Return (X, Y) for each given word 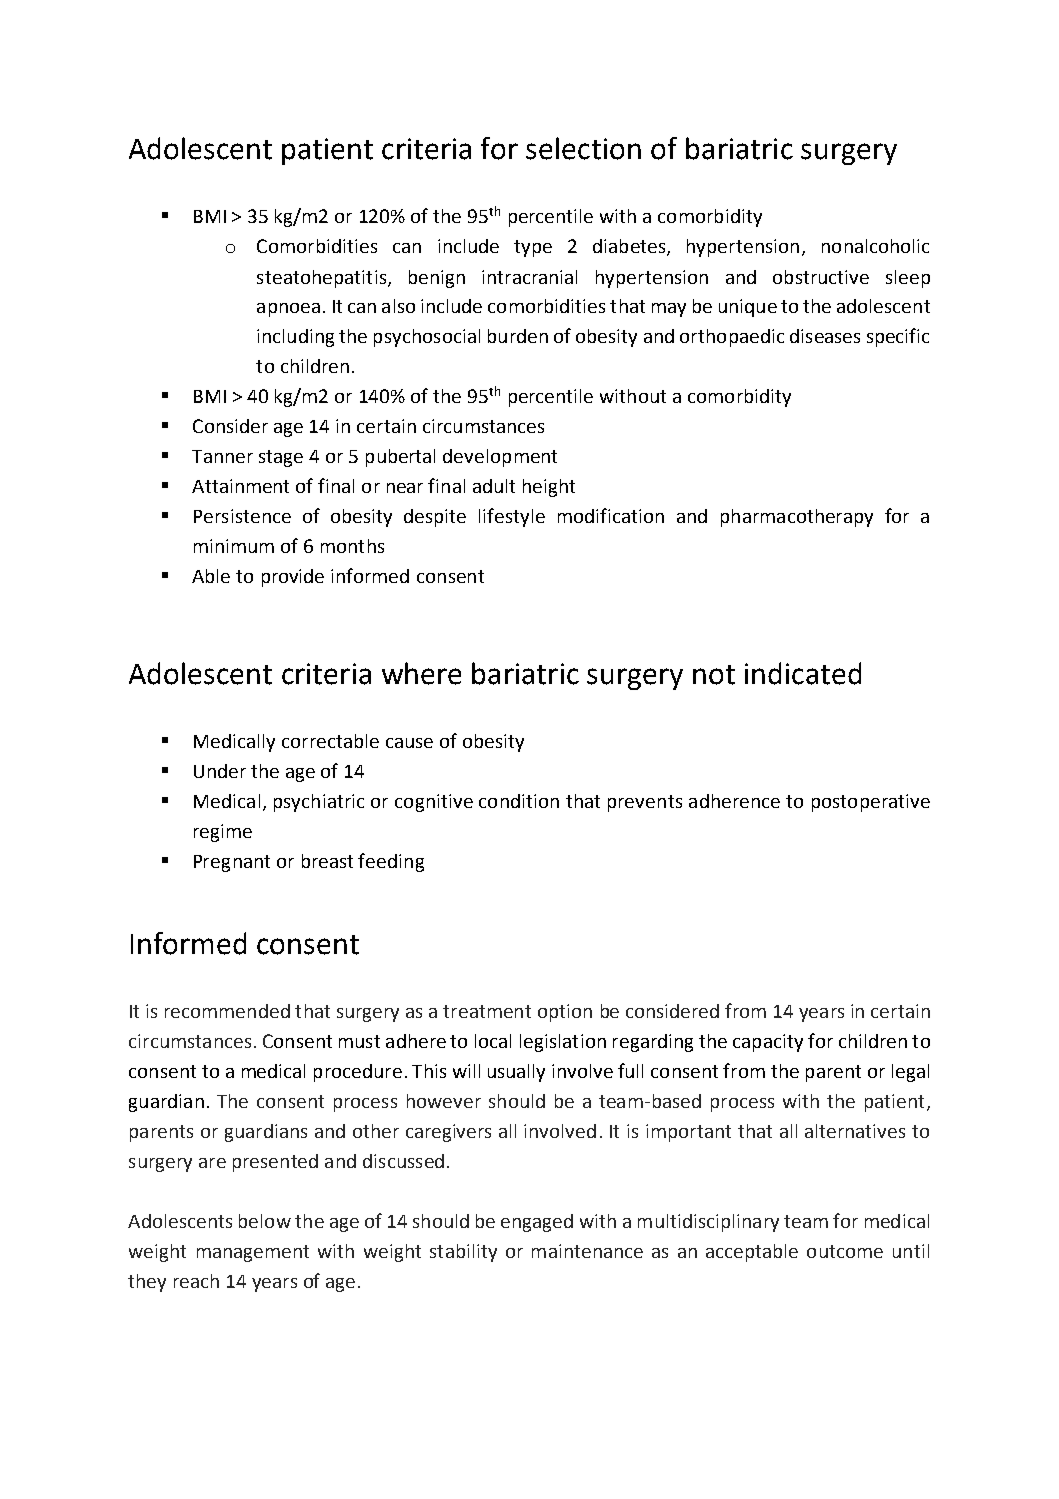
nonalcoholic (875, 246)
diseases (825, 336)
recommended (227, 1011)
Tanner (222, 456)
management (253, 1253)
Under (220, 771)
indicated (803, 673)
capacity (768, 1043)
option (565, 1013)
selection (583, 148)
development (500, 458)
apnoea (288, 310)
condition (519, 801)
